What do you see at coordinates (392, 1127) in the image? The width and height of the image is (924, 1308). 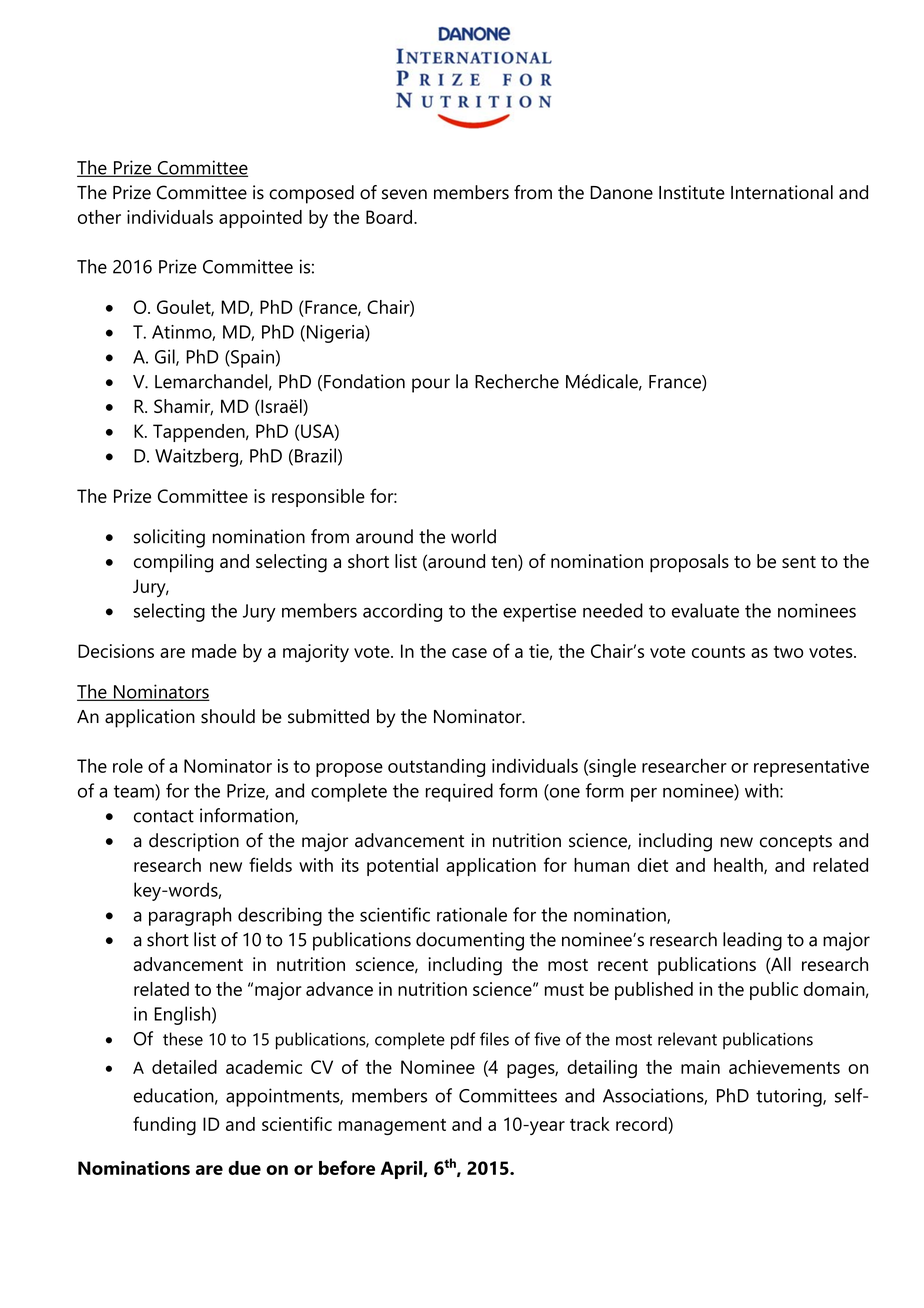 I see `management` at bounding box center [392, 1127].
